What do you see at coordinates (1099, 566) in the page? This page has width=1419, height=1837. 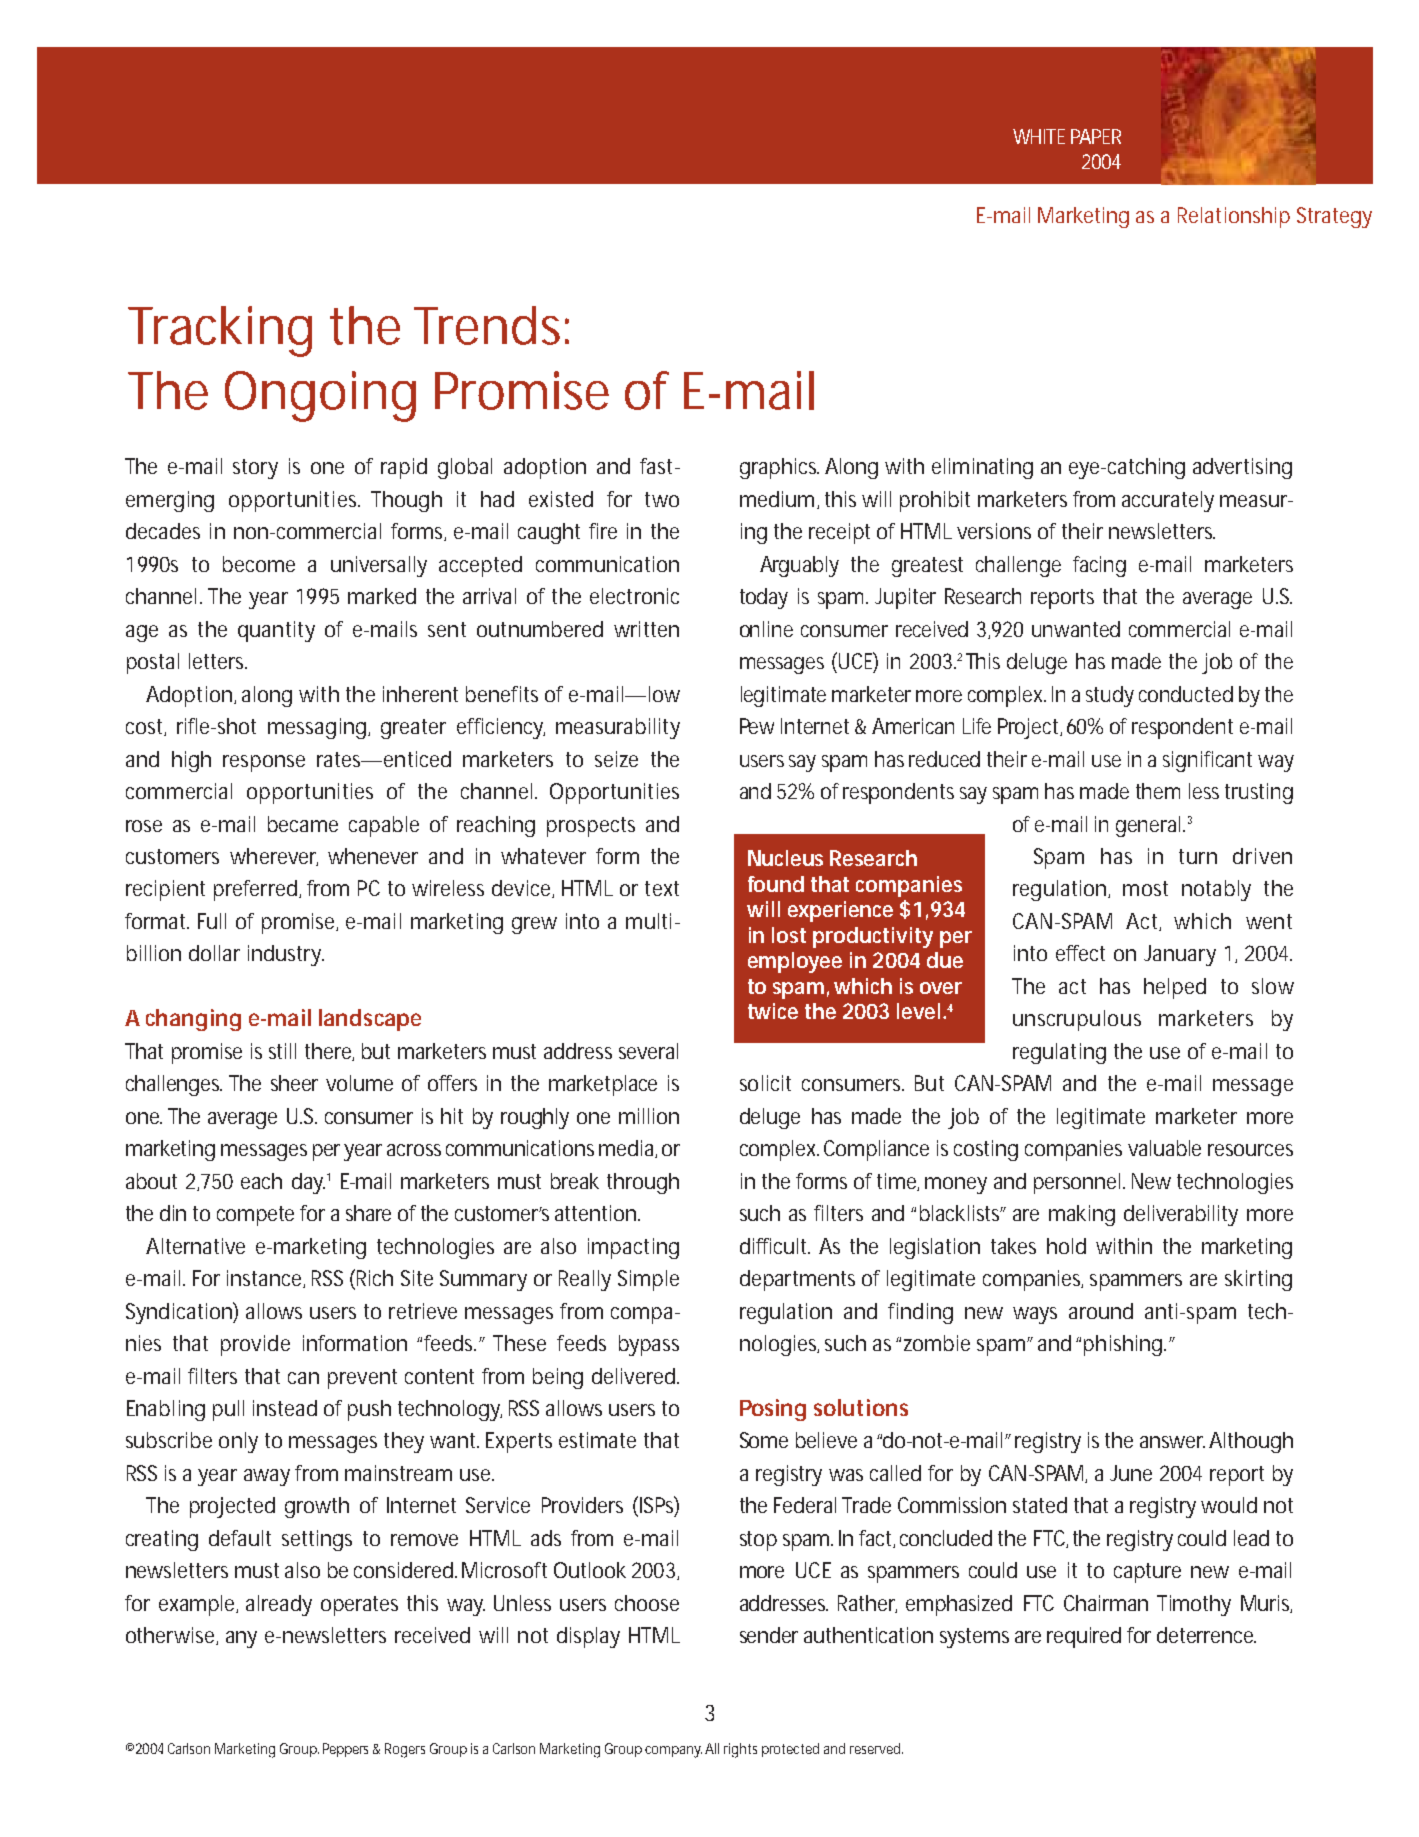 I see `facing` at bounding box center [1099, 566].
